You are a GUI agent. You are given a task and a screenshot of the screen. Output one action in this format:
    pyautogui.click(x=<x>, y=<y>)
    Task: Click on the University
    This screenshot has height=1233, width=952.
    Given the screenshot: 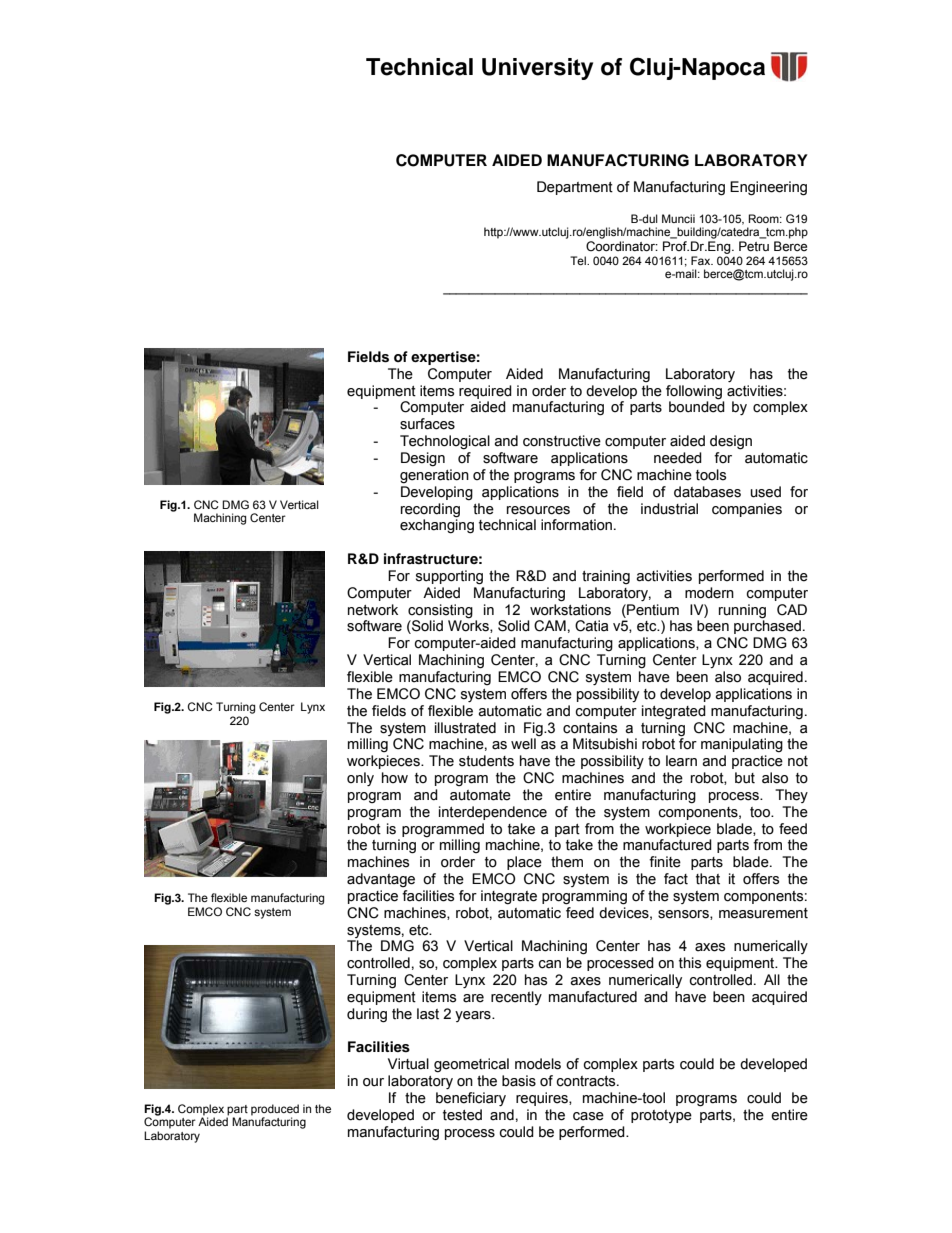 What is the action you would take?
    pyautogui.click(x=537, y=69)
